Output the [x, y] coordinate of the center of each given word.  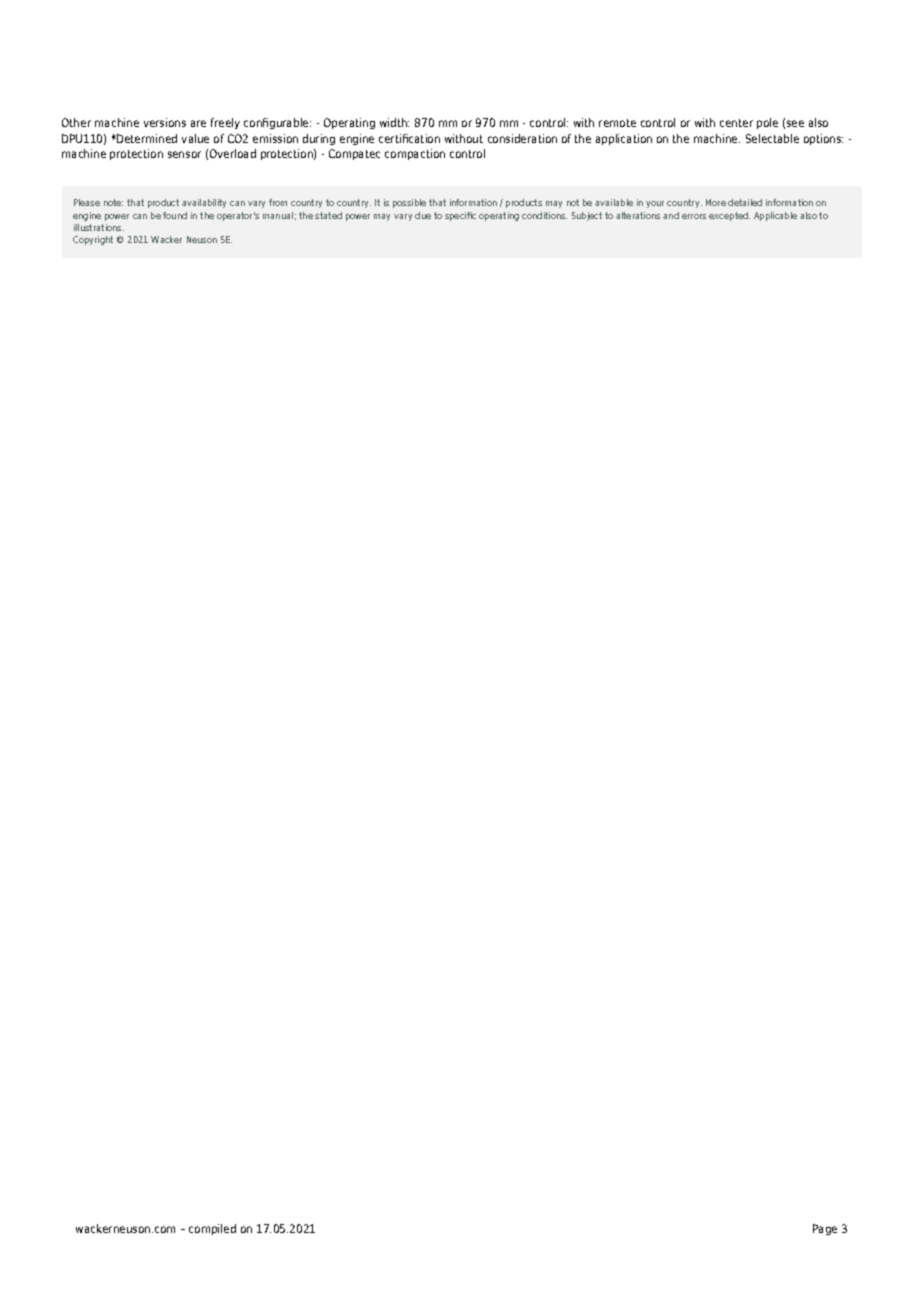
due [423, 215]
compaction [415, 154]
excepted [729, 216]
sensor [184, 154]
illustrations [99, 227]
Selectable [772, 138]
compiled [212, 1229]
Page [825, 1229]
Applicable [775, 216]
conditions [544, 215]
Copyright [93, 240]
